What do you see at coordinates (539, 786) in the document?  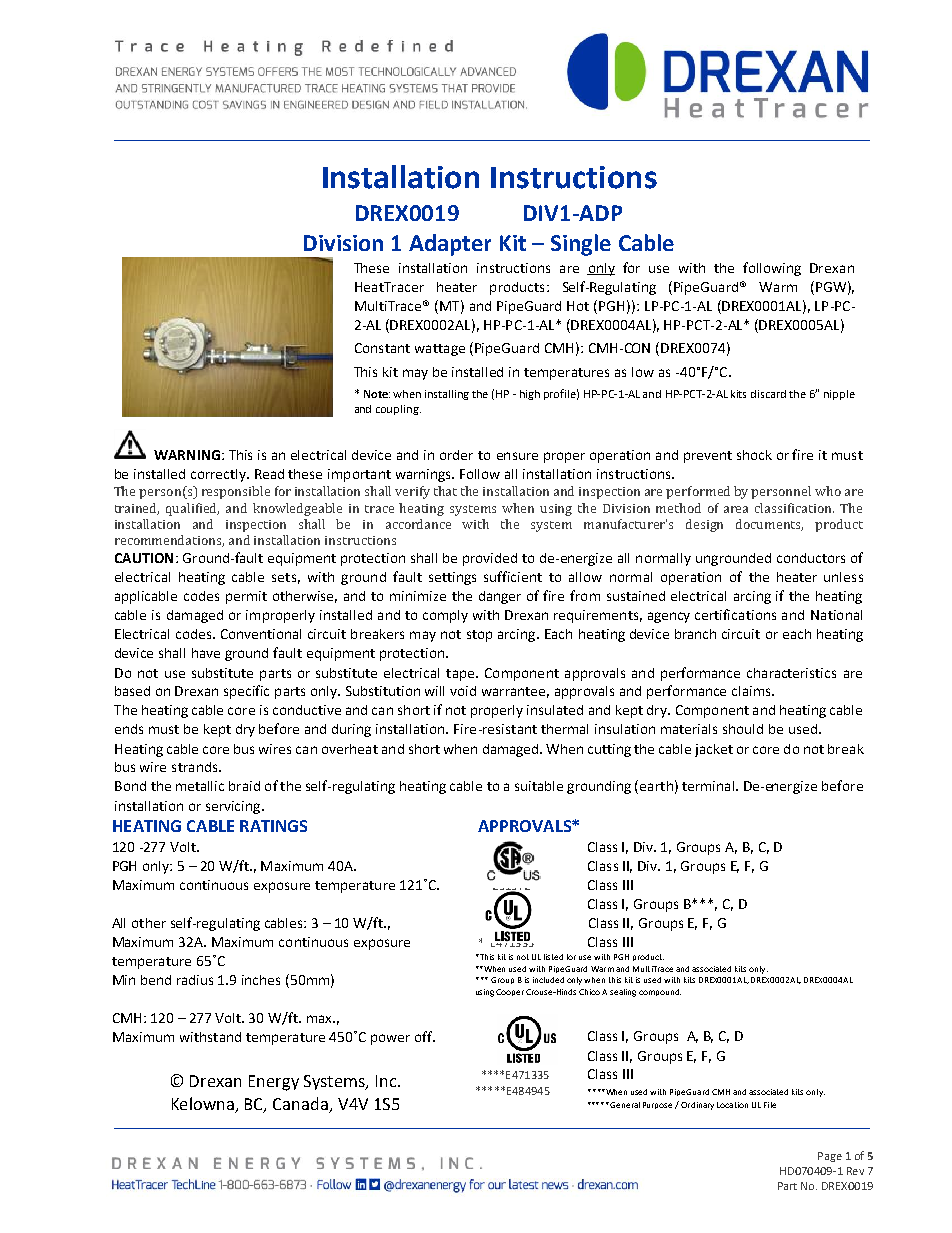 I see `suitable` at bounding box center [539, 786].
